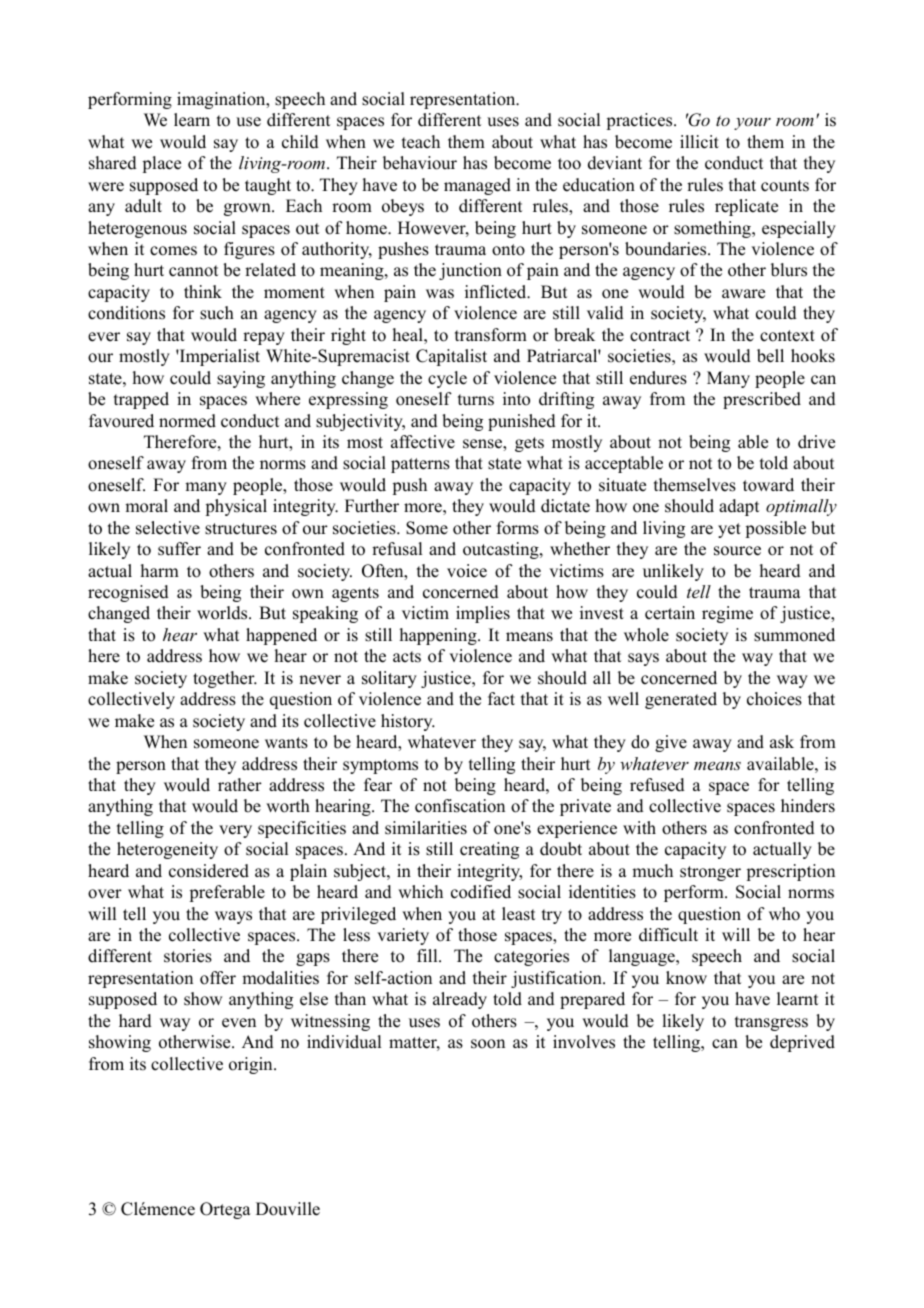 Image resolution: width=924 pixels, height=1308 pixels. Describe the element at coordinates (146, 506) in the screenshot. I see `moral` at that location.
